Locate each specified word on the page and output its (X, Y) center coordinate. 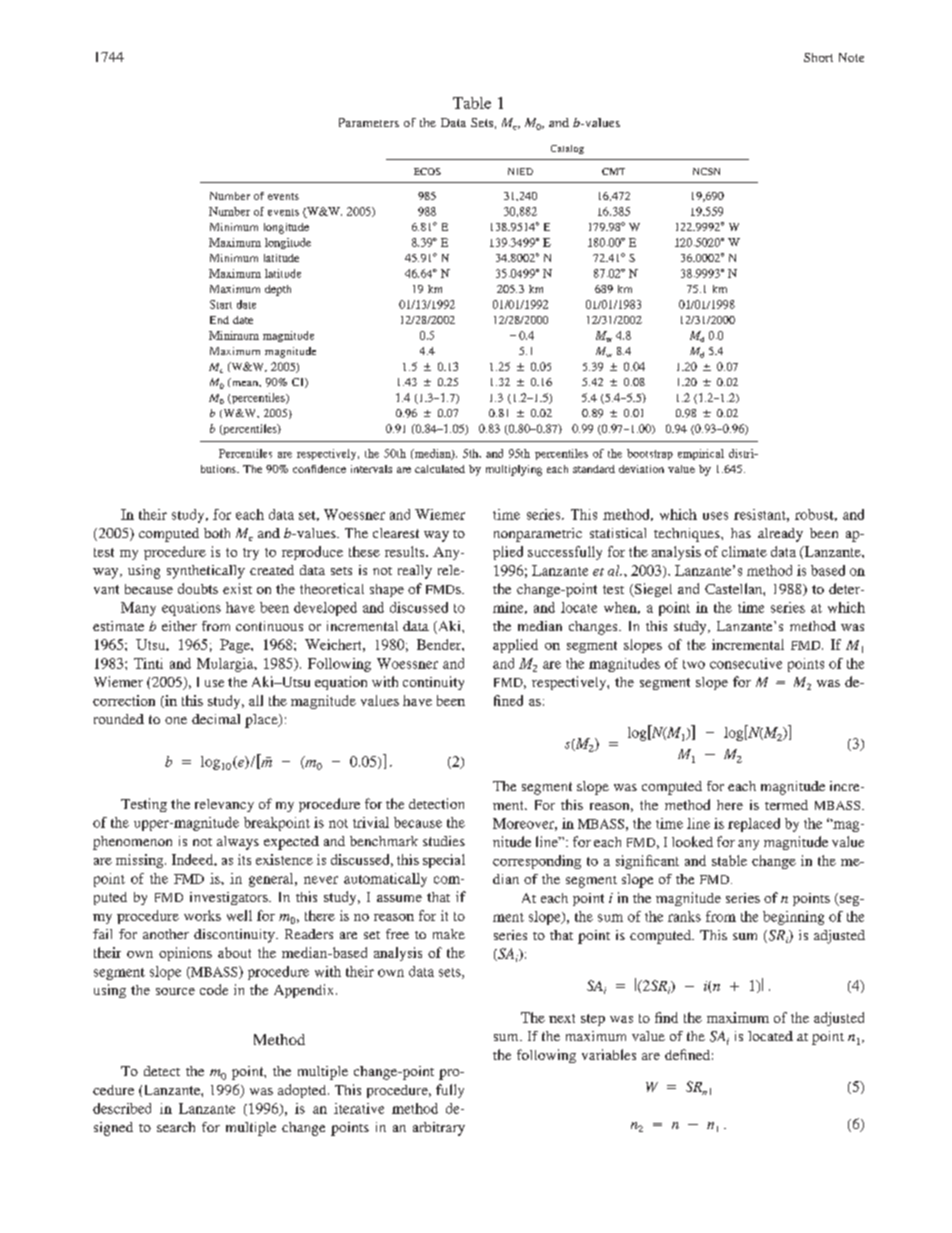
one (176, 720)
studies (444, 841)
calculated (440, 469)
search (176, 1127)
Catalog (567, 149)
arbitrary (439, 1129)
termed (786, 805)
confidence (319, 469)
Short (818, 57)
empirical (701, 454)
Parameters (369, 122)
